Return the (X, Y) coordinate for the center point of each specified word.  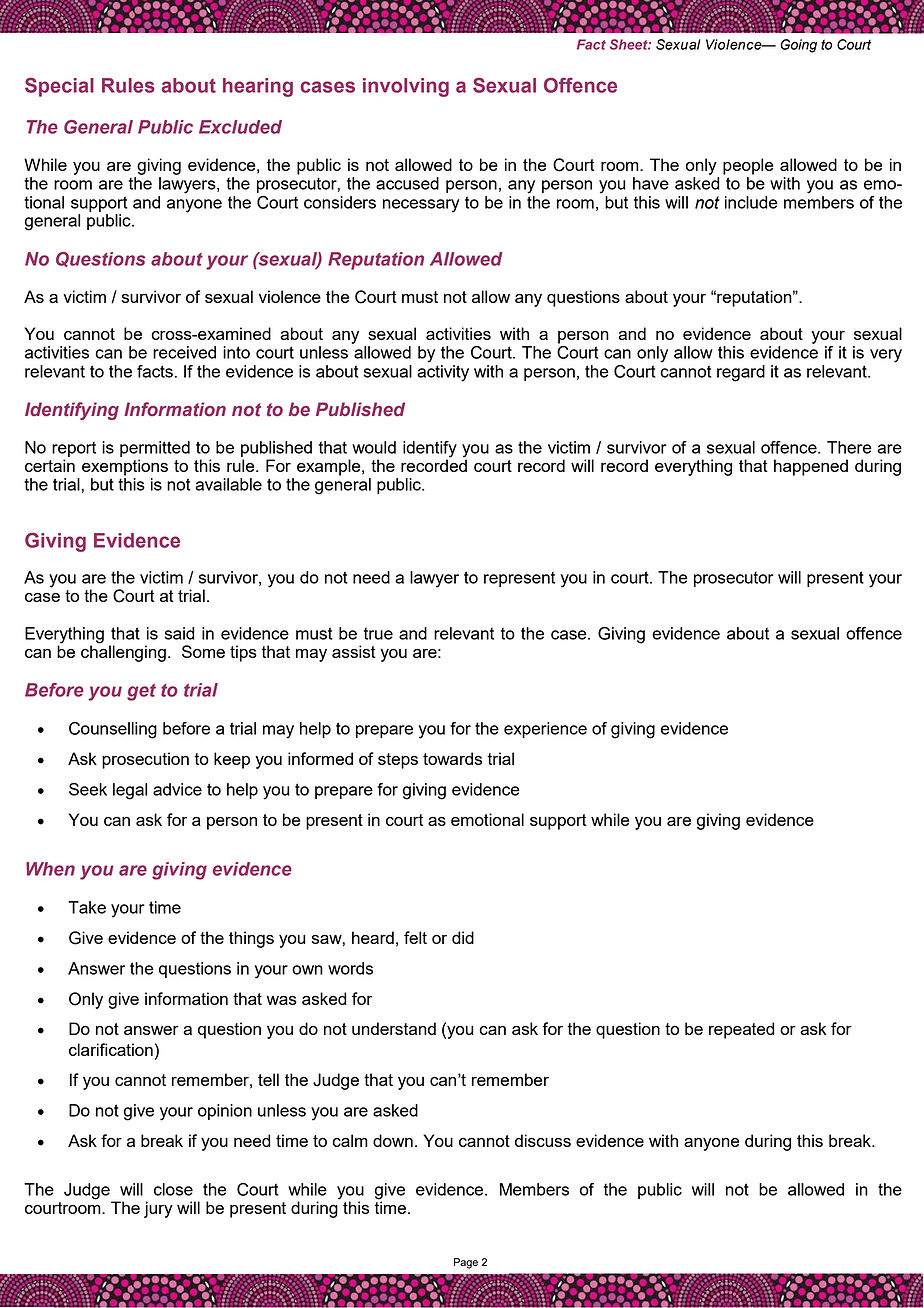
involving (406, 87)
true (378, 633)
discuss (543, 1140)
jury (158, 1209)
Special (59, 87)
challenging (123, 652)
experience (545, 730)
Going (798, 46)
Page (466, 1263)
